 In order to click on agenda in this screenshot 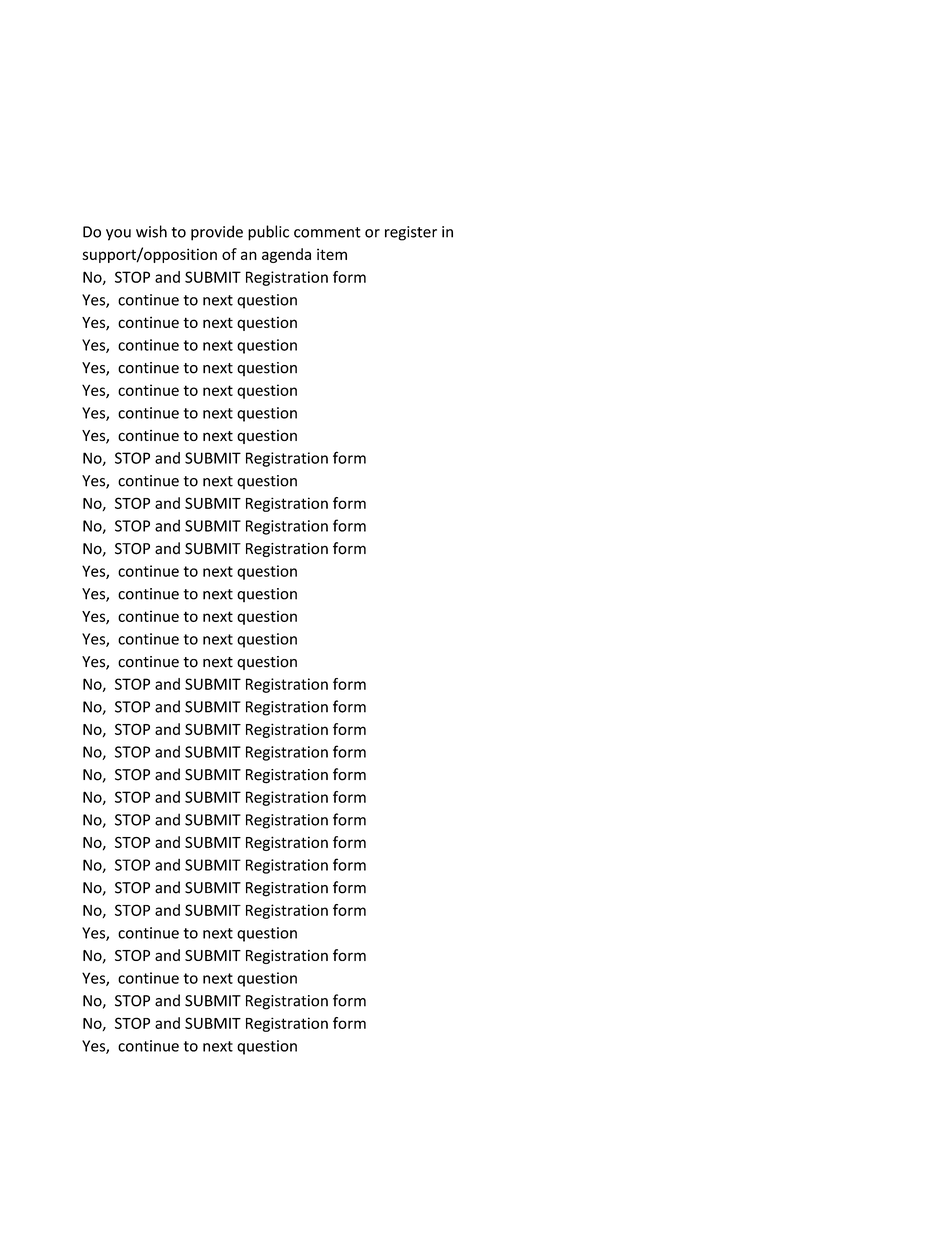, I will do `click(286, 255)`.
